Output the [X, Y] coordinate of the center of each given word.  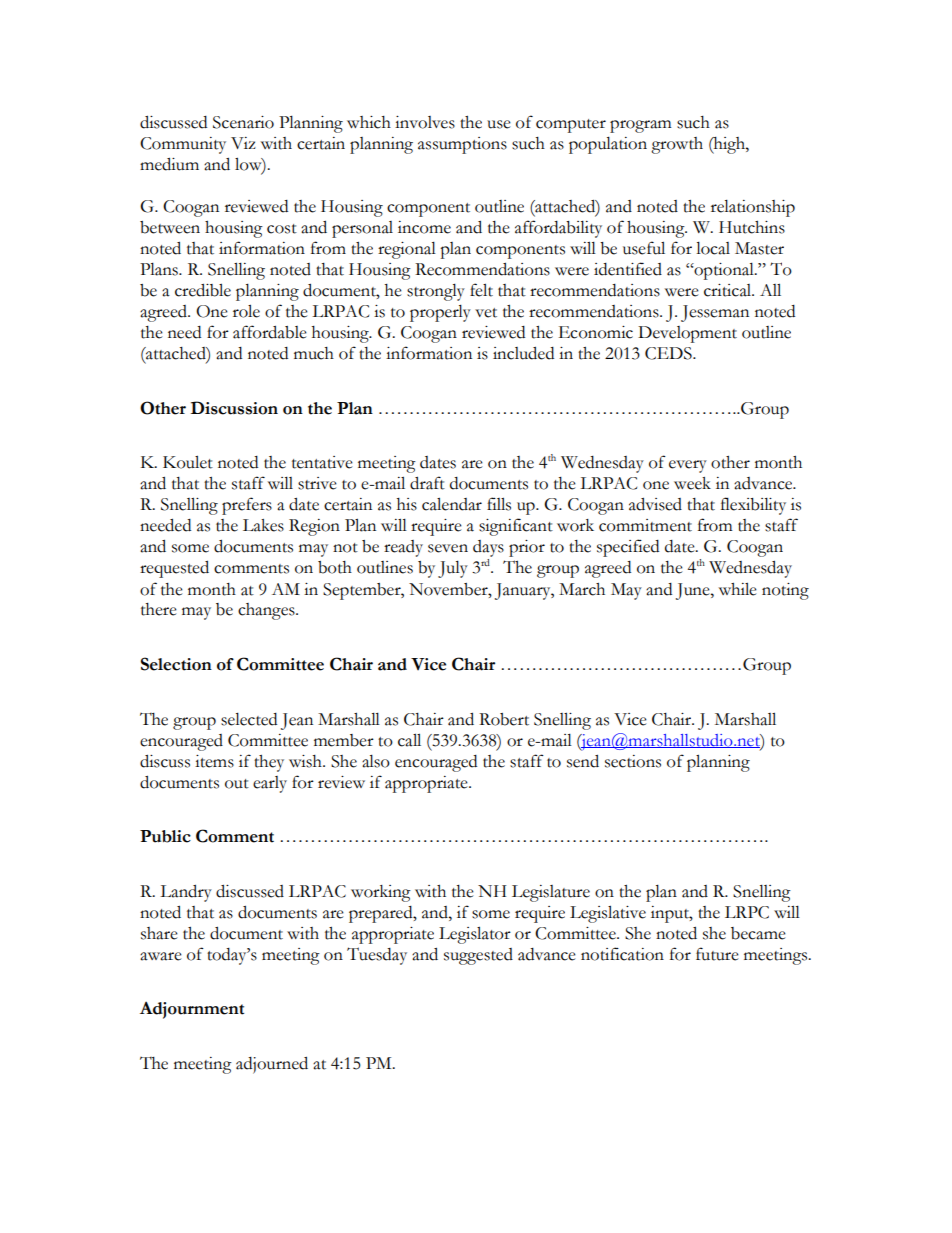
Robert [504, 719]
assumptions [462, 145]
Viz [243, 143]
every [688, 466]
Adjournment [192, 1010]
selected [249, 719]
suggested [478, 956]
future [717, 954]
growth [677, 145]
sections [633, 761]
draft [427, 483]
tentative [322, 462]
